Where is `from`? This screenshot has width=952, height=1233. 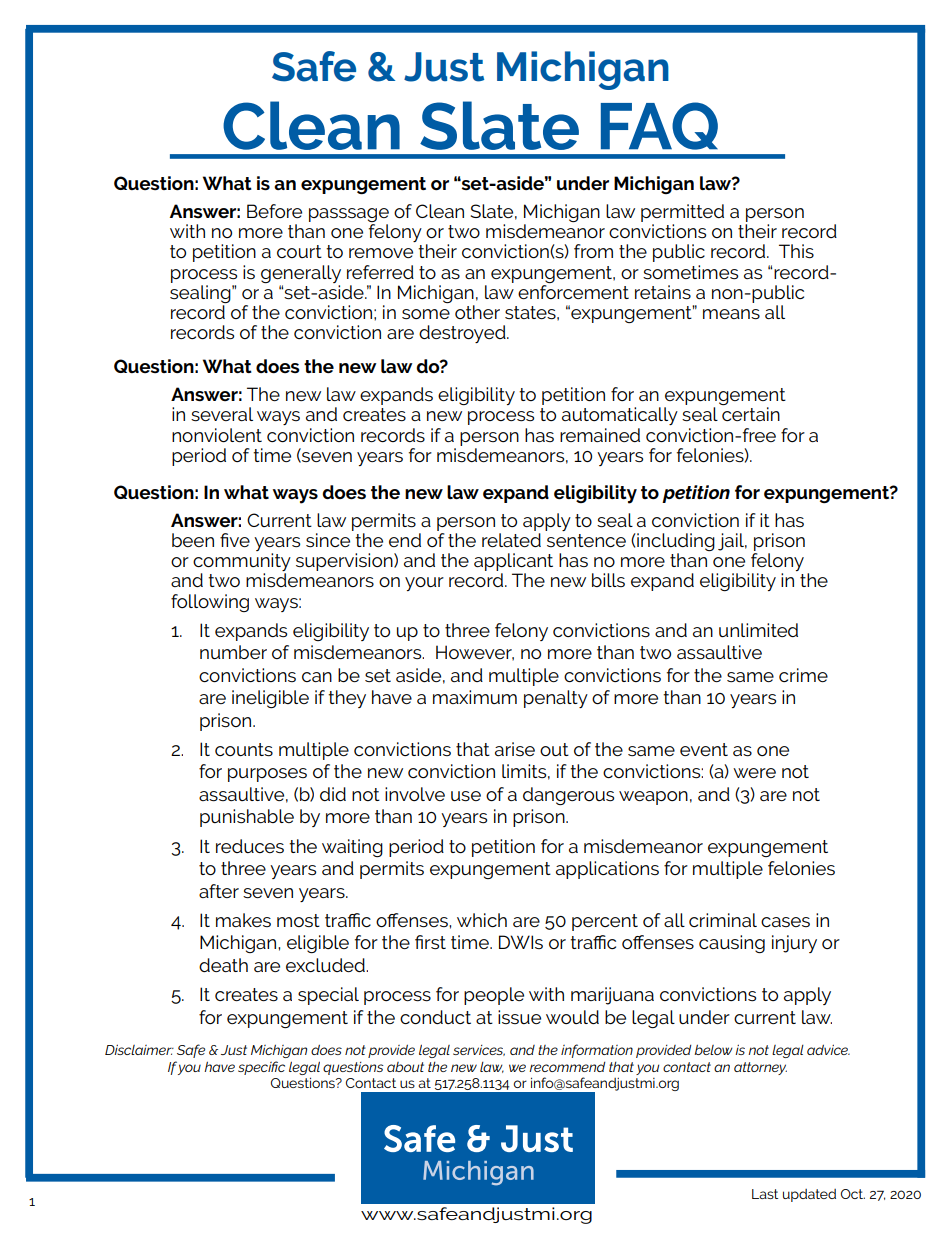
from is located at coordinates (593, 251).
